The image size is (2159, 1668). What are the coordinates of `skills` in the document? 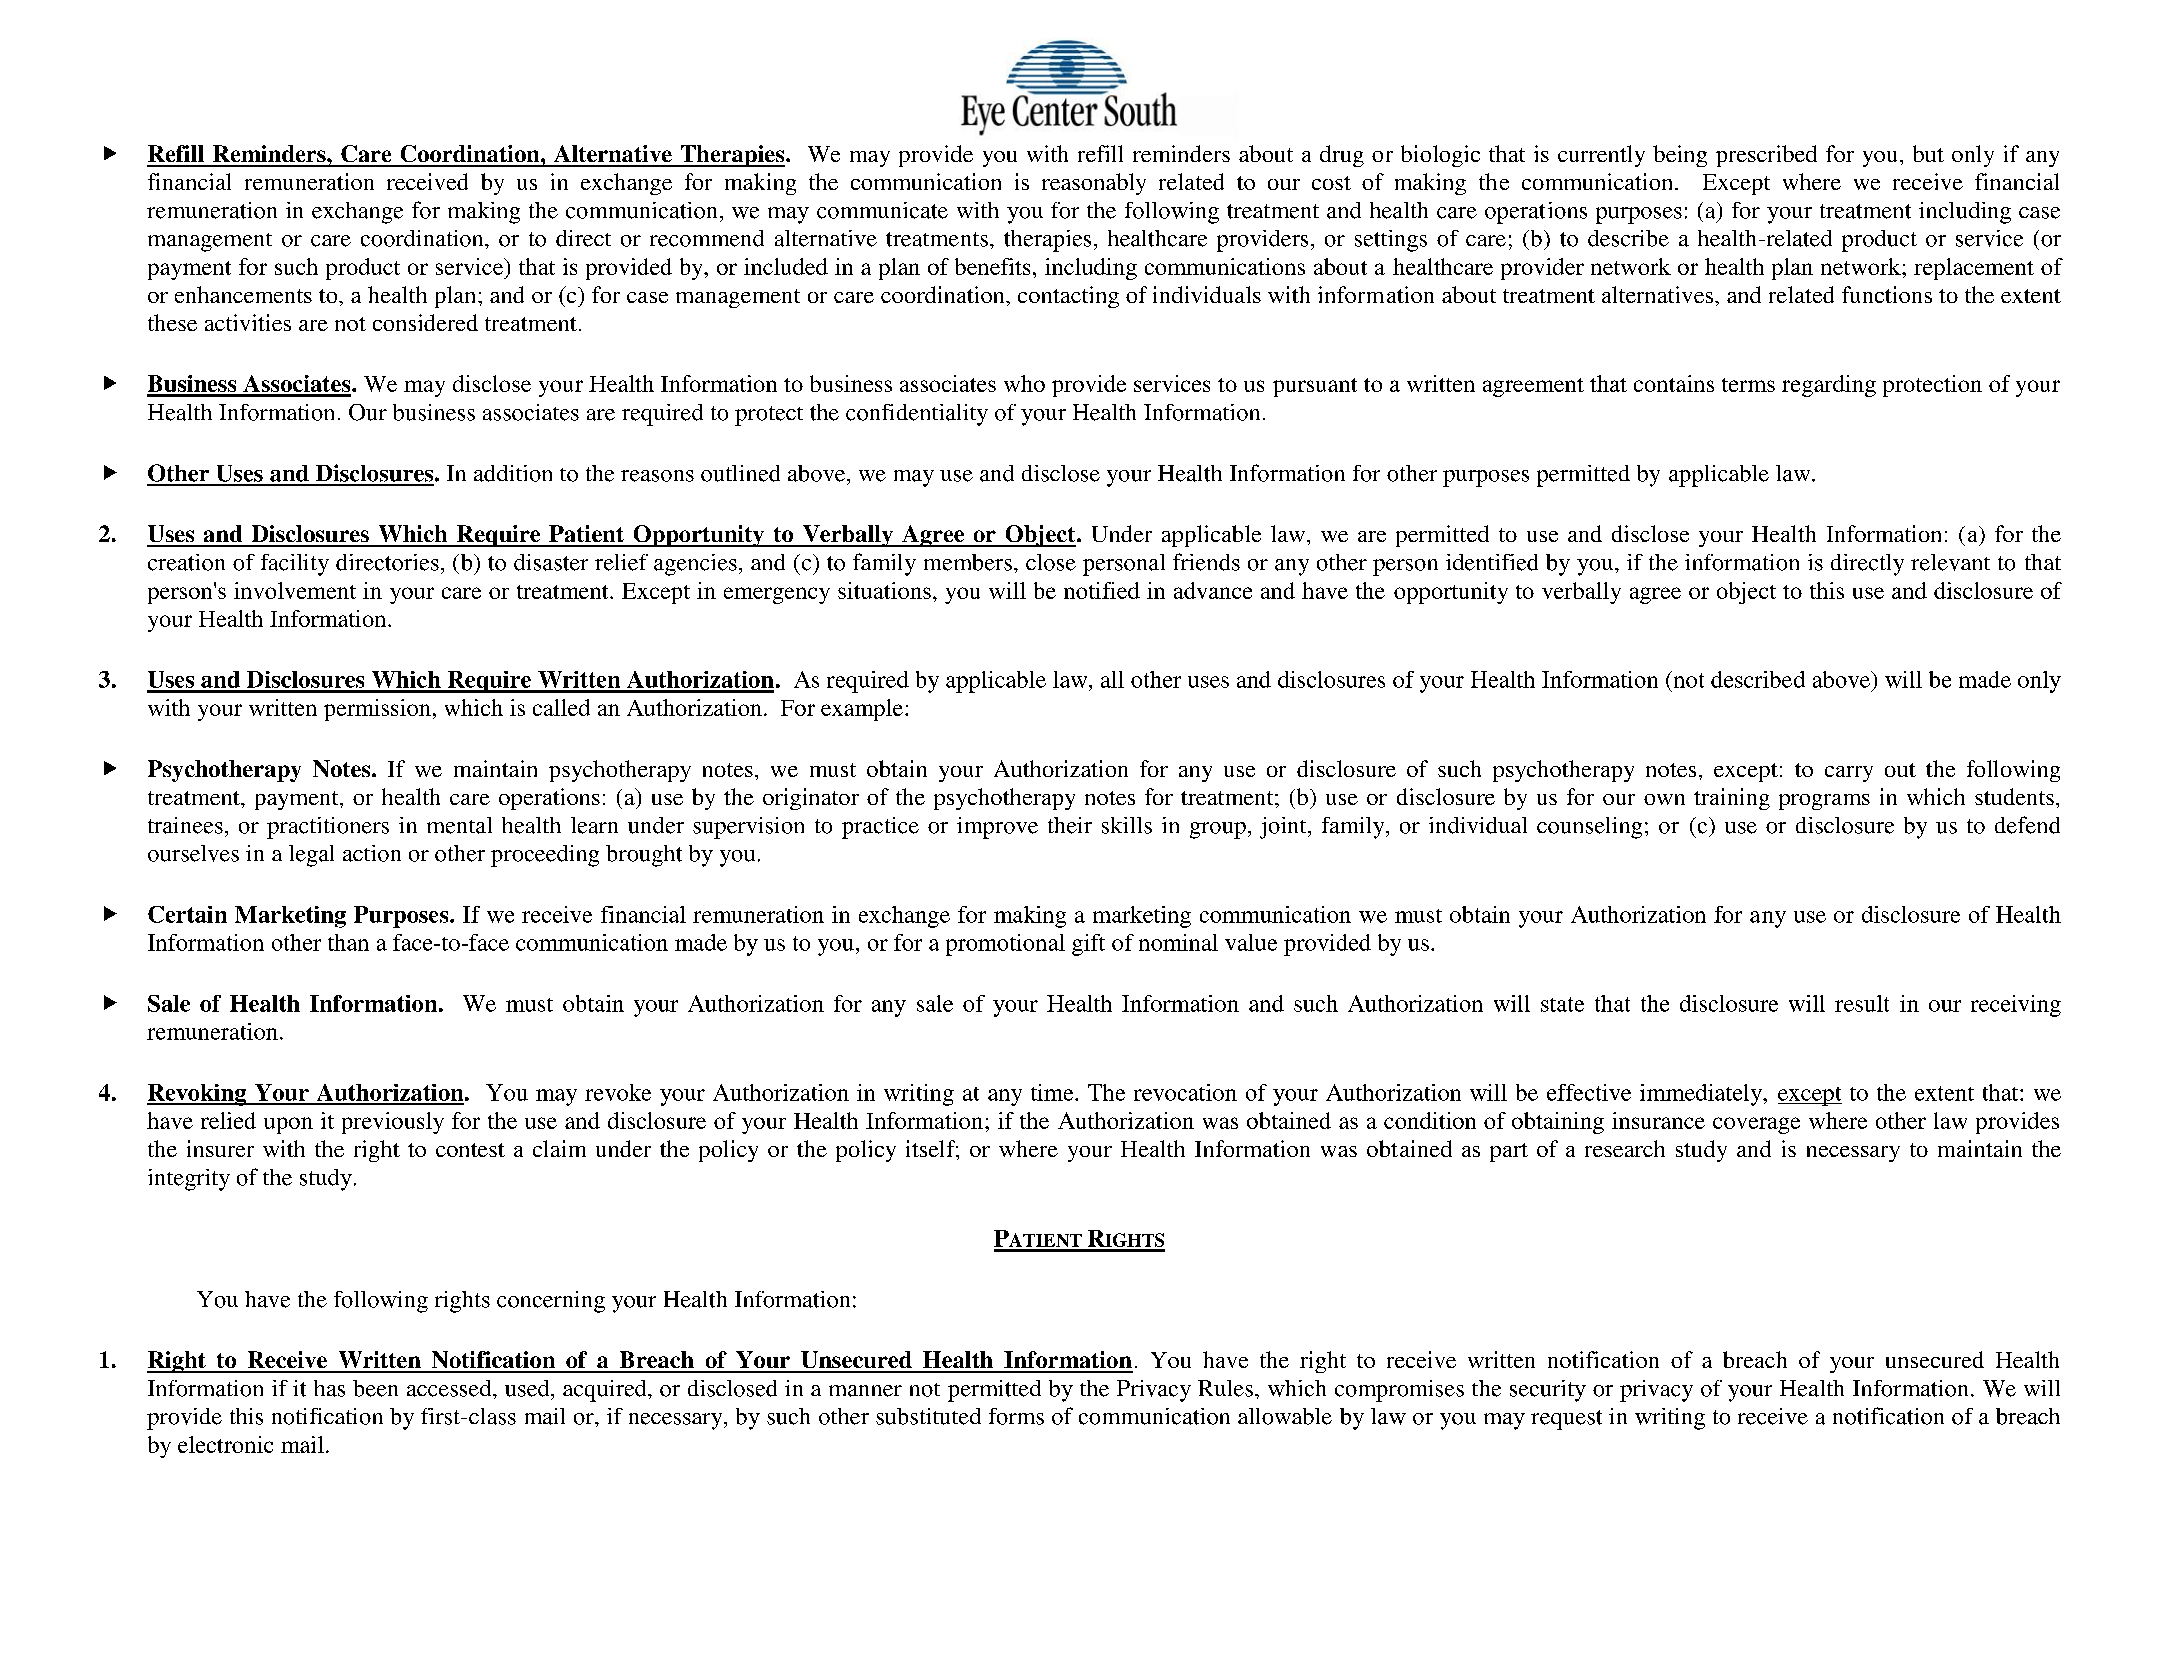 It's located at (1127, 825).
